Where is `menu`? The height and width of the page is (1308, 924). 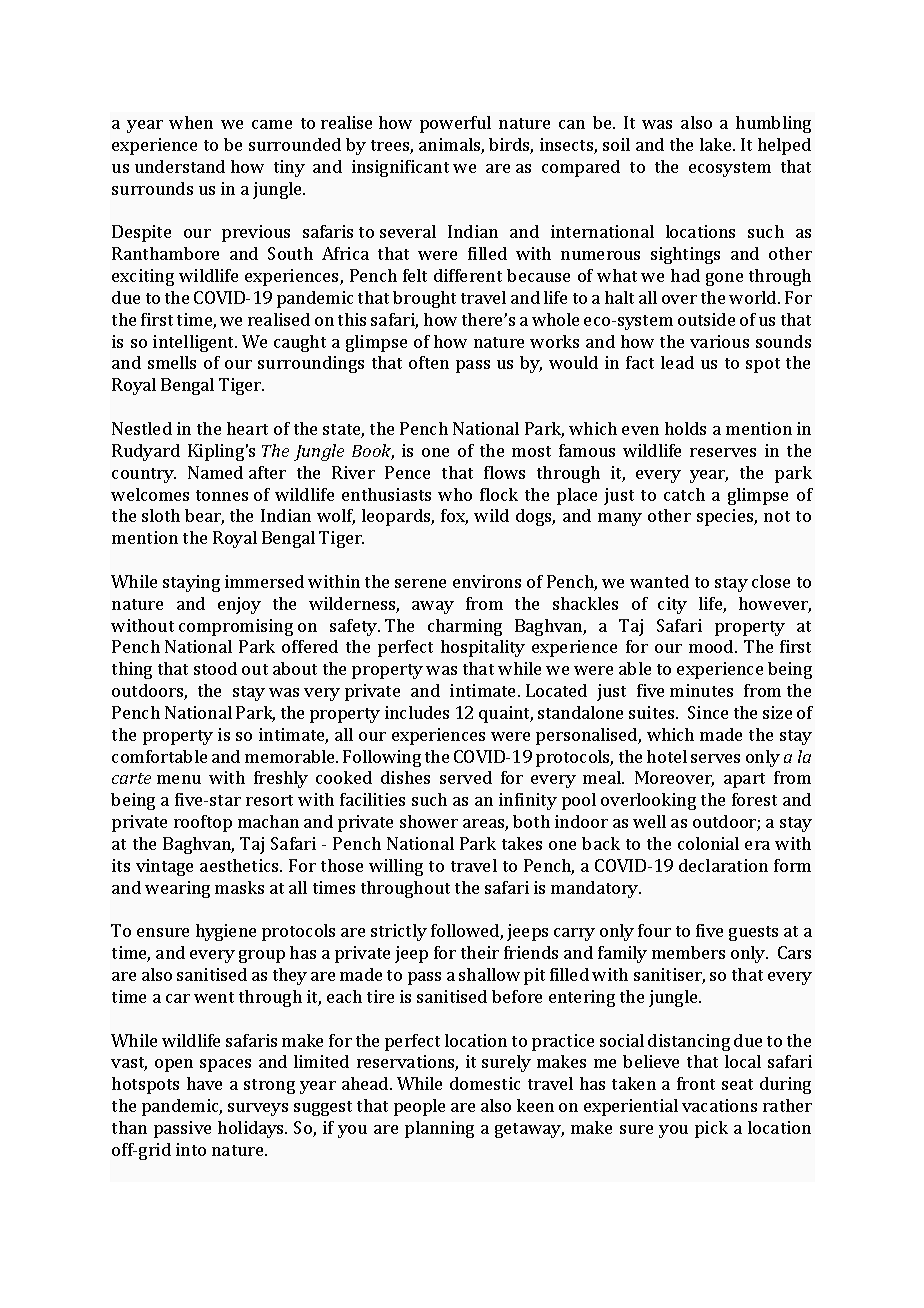 menu is located at coordinates (179, 779).
